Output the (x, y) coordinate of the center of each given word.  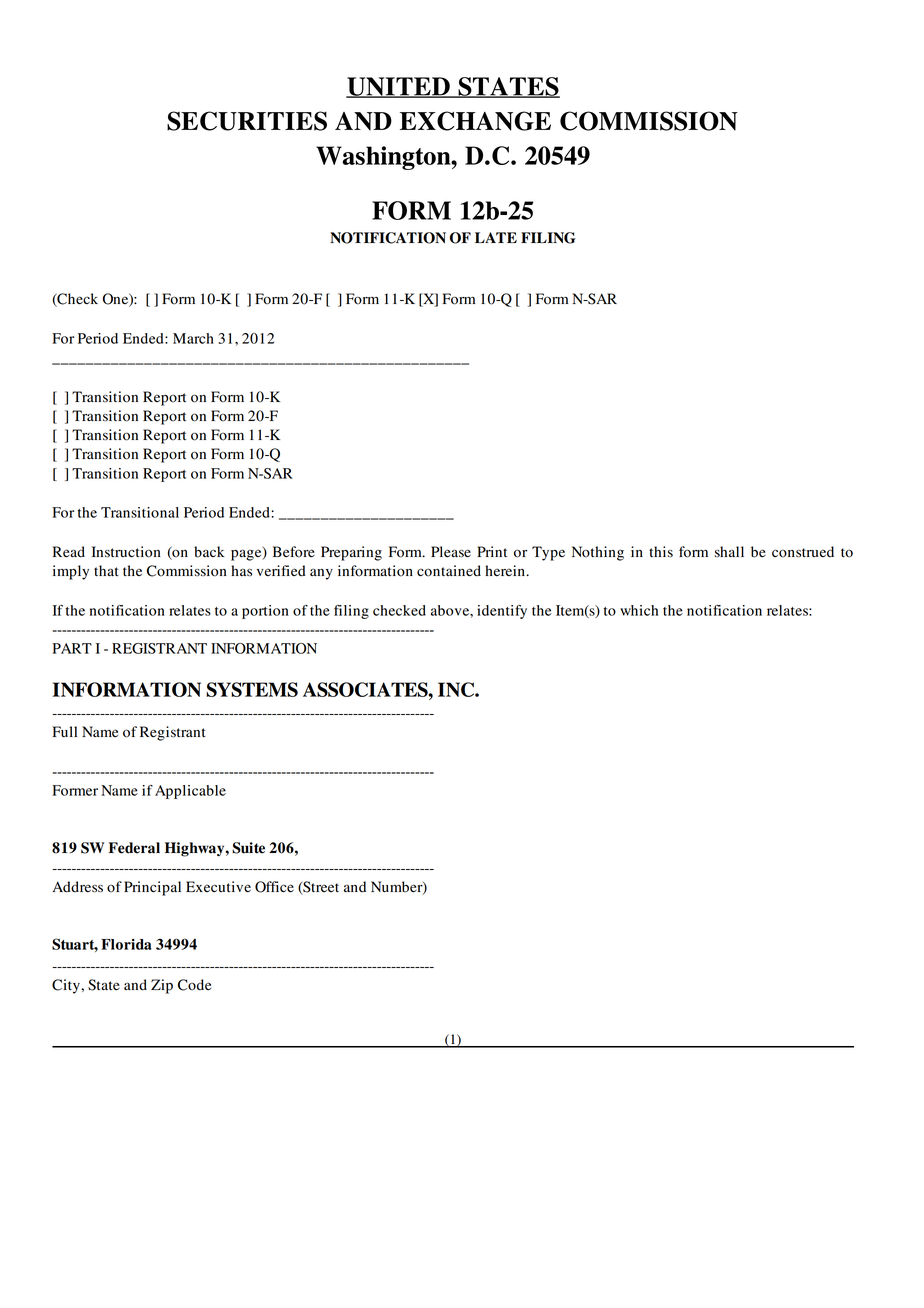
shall (729, 552)
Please (451, 552)
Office (274, 887)
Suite (248, 848)
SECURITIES (247, 121)
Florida (126, 944)
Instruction (126, 552)
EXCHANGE (475, 121)
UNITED (399, 87)
